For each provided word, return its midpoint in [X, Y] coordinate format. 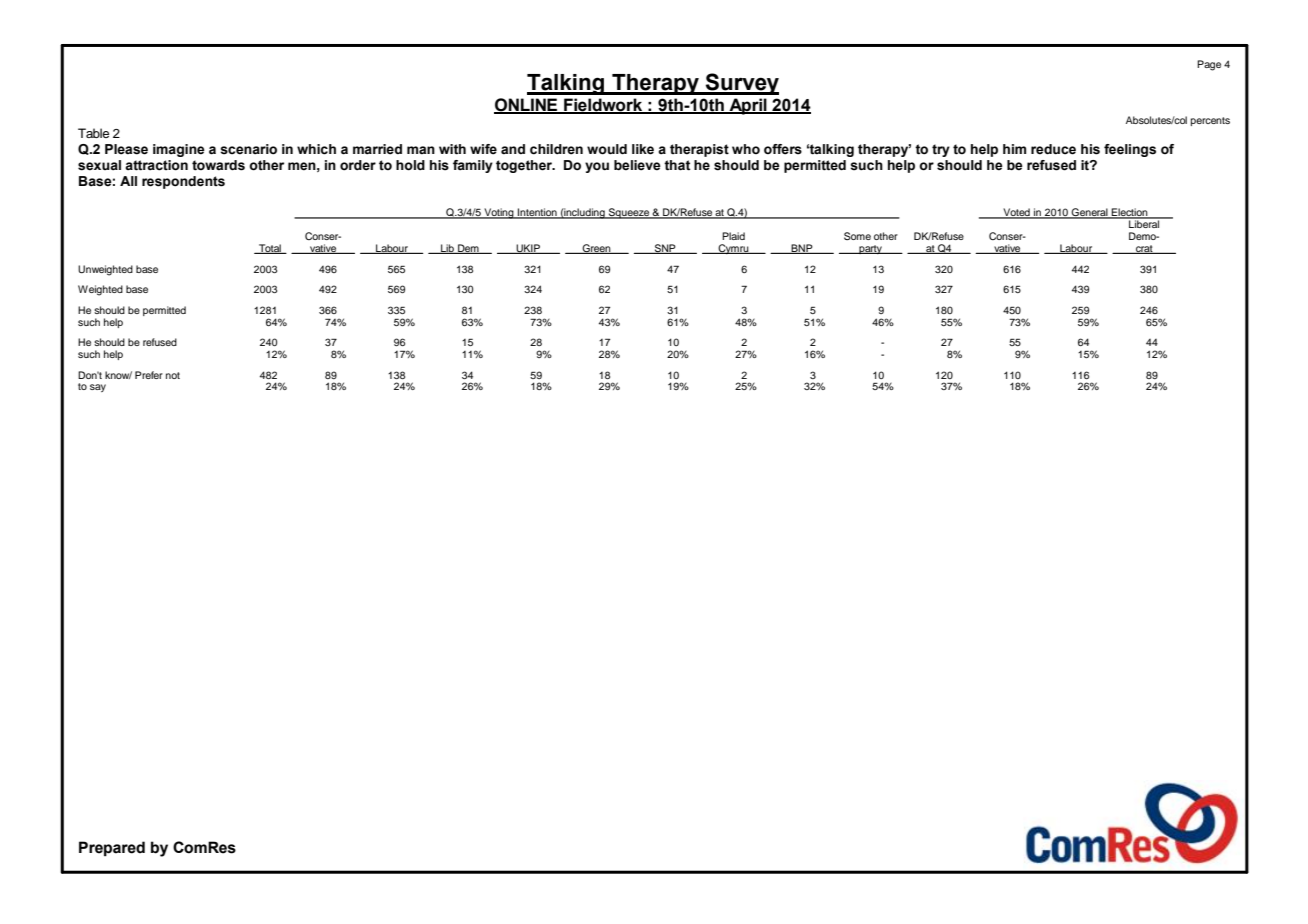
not [173, 375]
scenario [248, 149]
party [871, 249]
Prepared [112, 848]
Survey [741, 84]
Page [1209, 65]
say [98, 388]
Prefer [149, 375]
